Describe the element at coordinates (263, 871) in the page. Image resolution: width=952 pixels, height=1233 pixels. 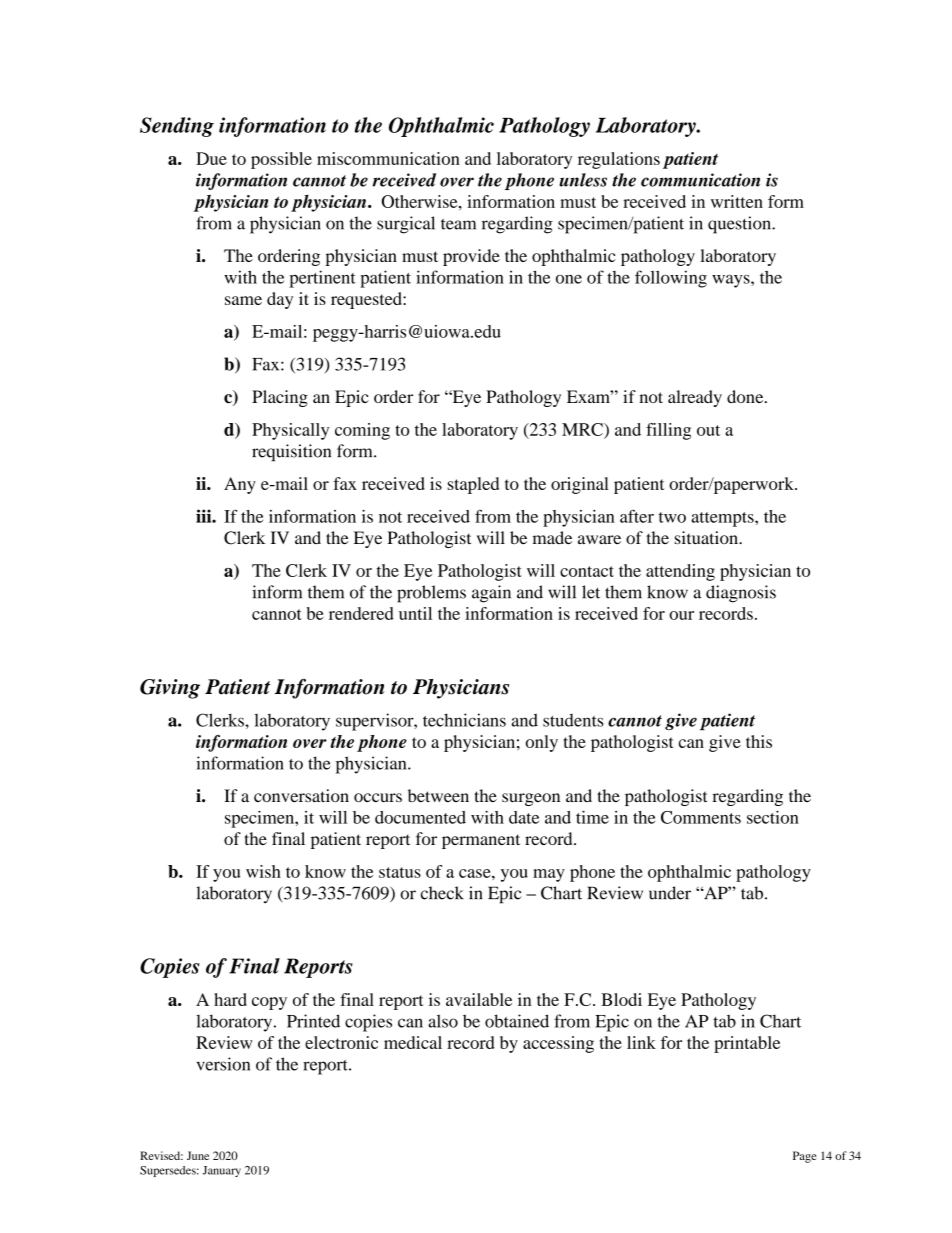
I see `wish` at that location.
